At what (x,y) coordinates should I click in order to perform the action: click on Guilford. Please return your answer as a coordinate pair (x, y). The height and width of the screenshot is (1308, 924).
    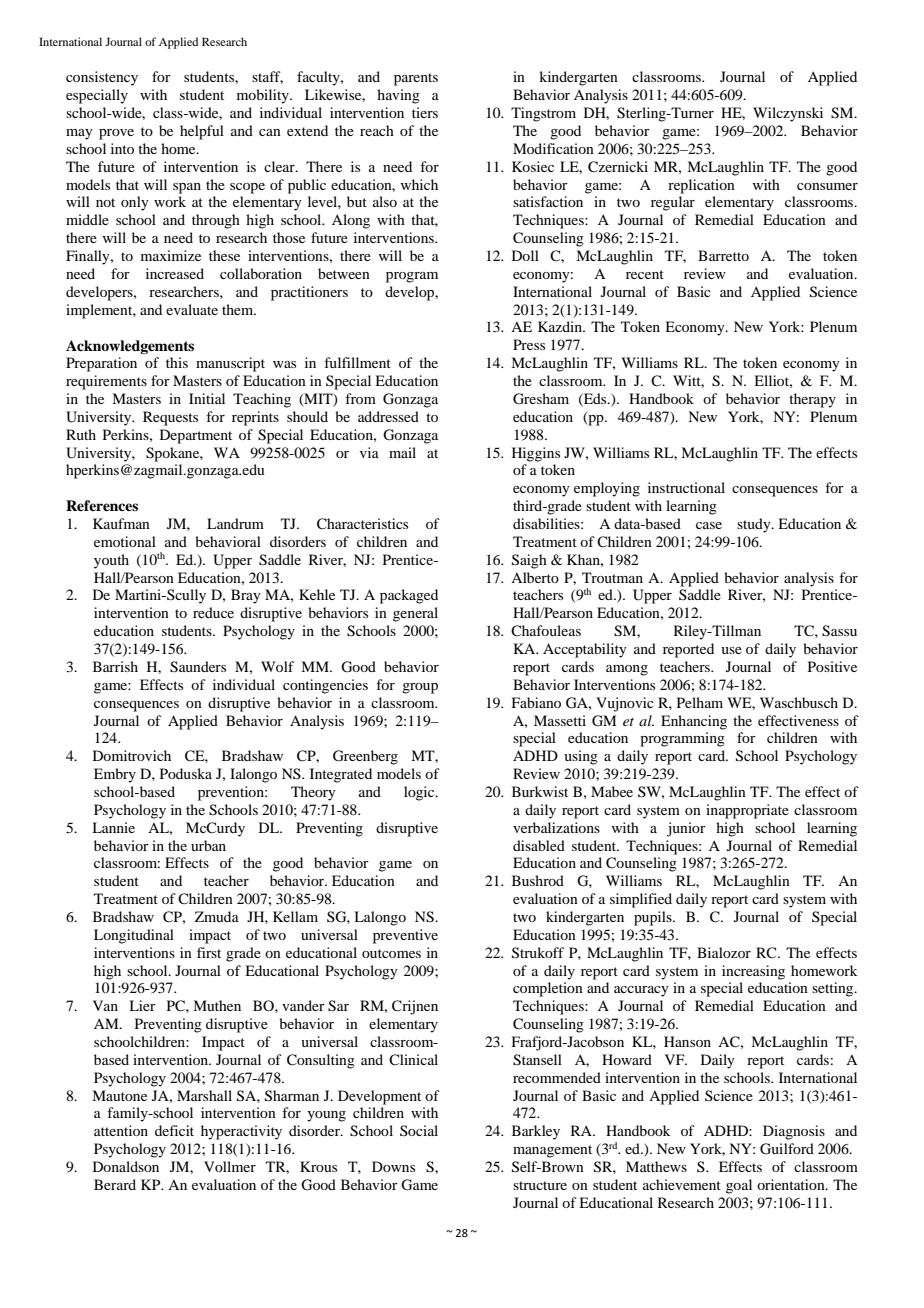
    Looking at the image, I should click on (787, 1149).
